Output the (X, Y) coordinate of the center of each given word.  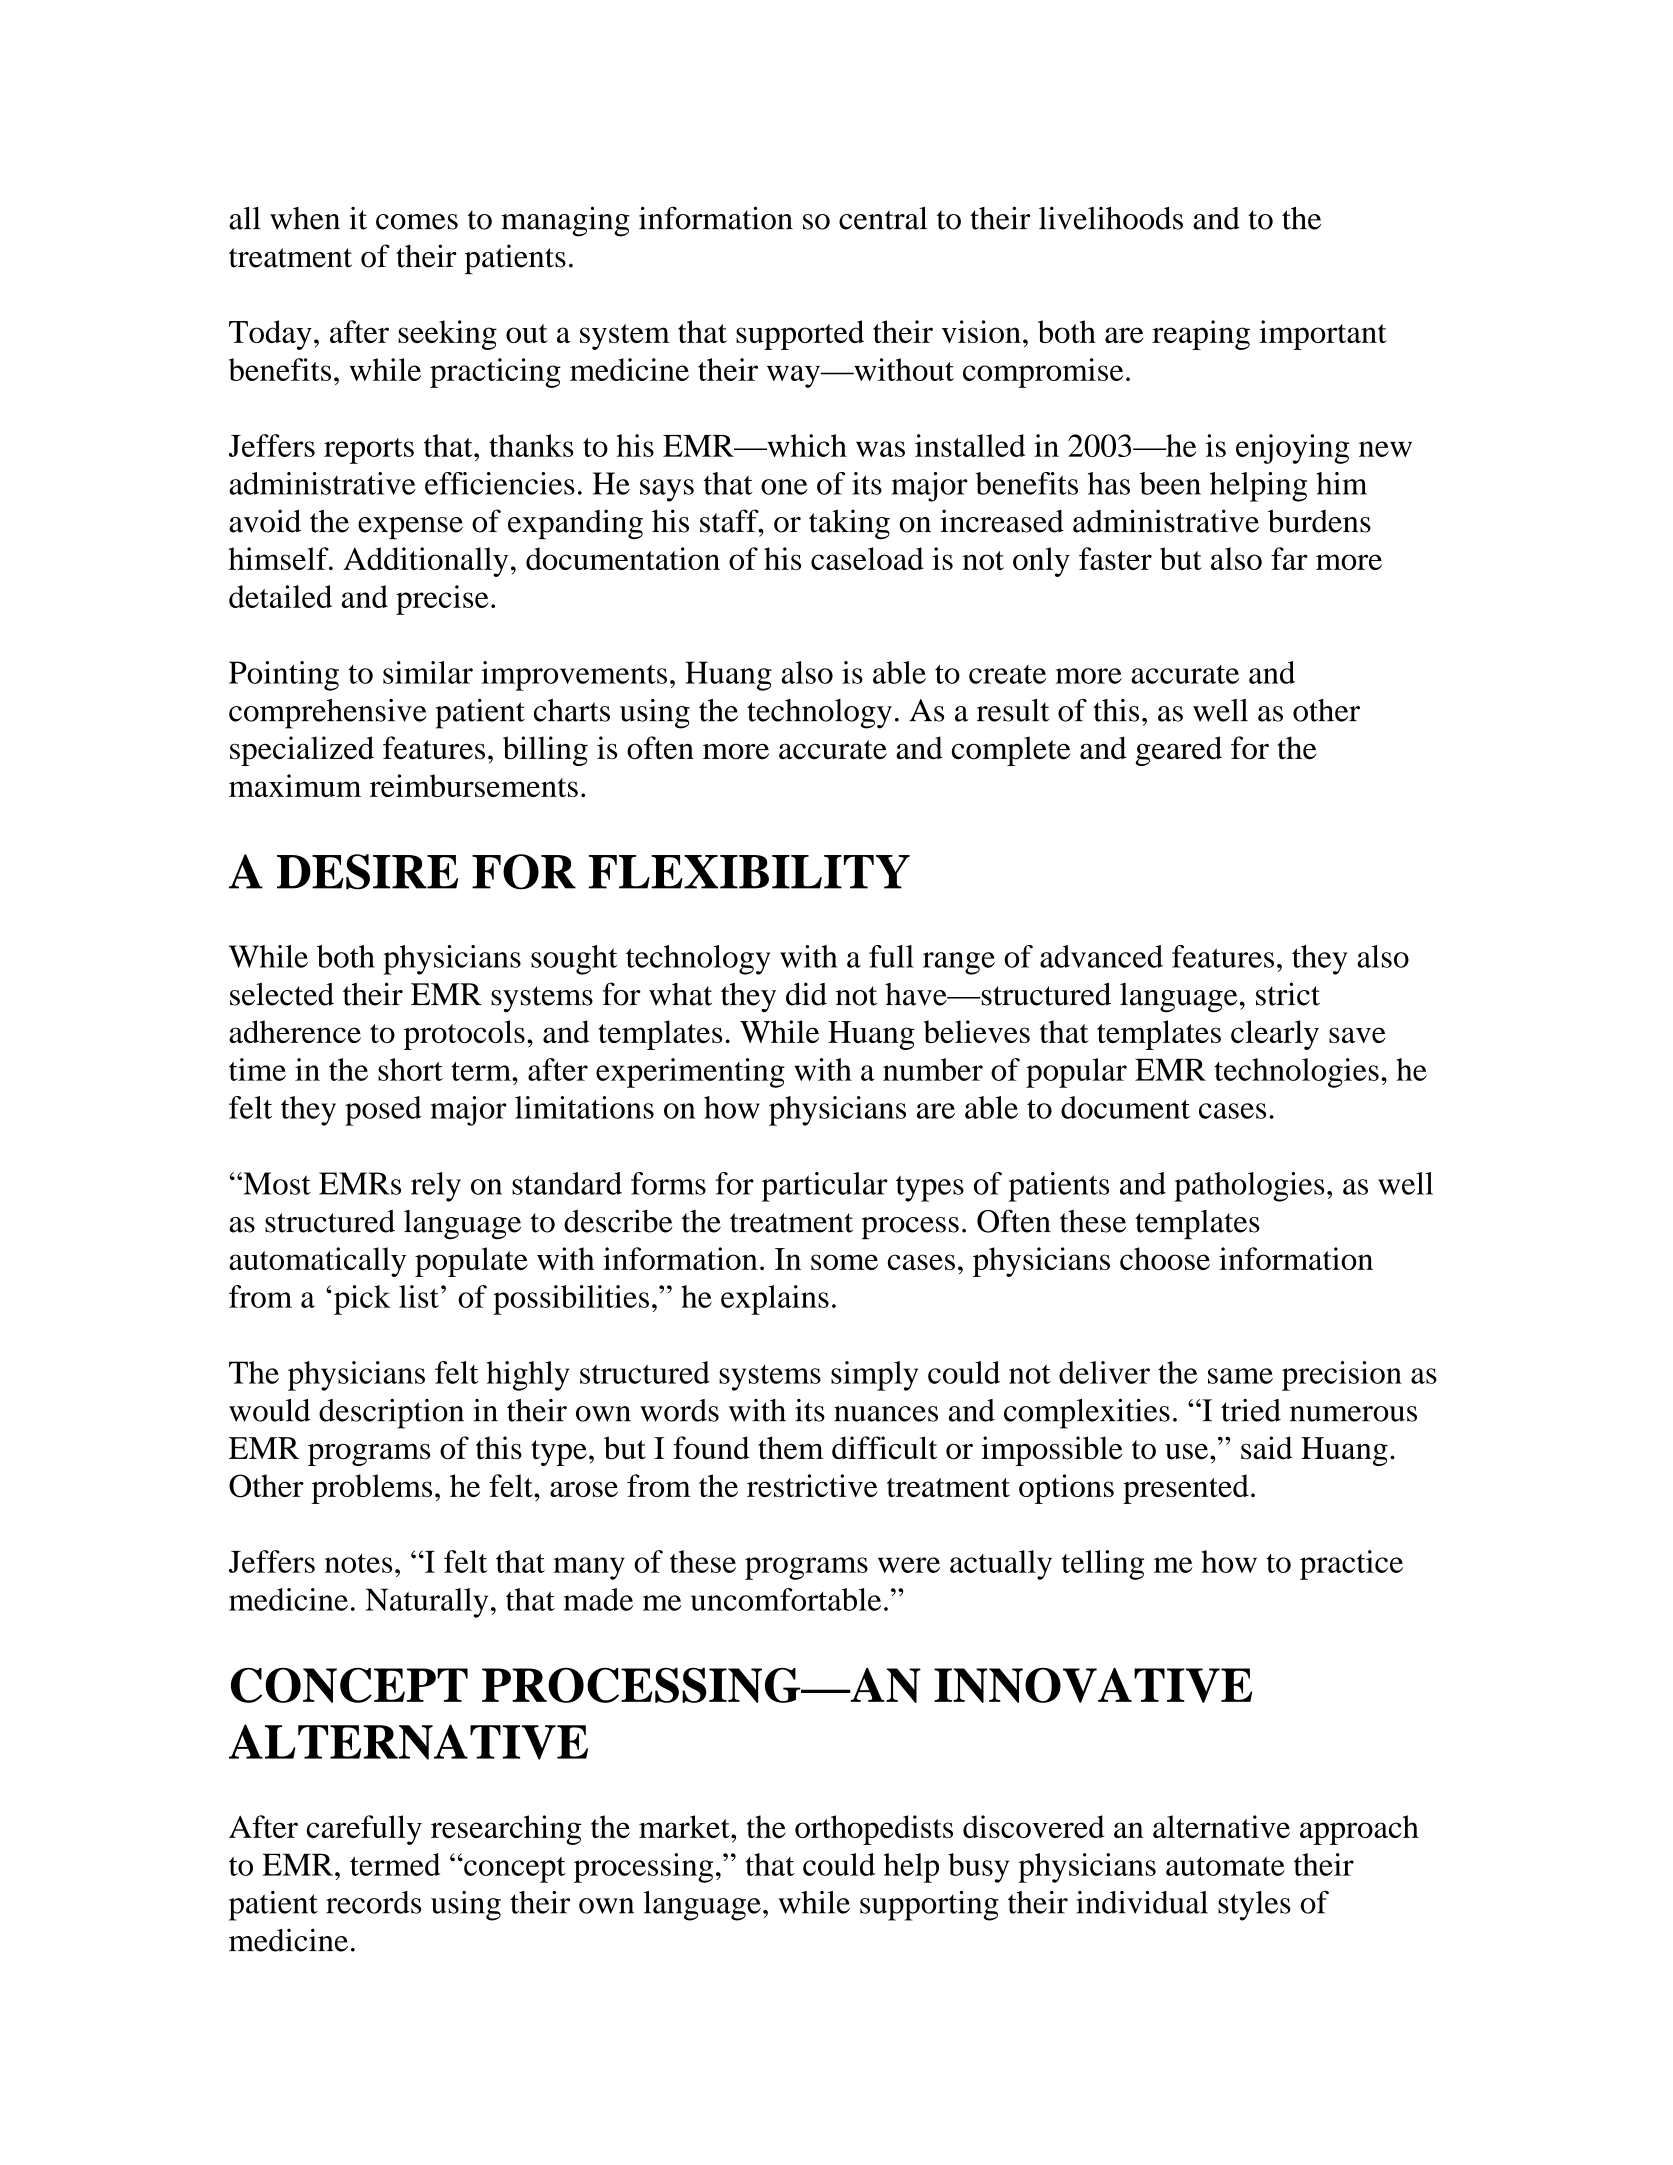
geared (1178, 751)
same (1240, 1376)
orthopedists (874, 1830)
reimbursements (474, 785)
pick (362, 1300)
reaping (1201, 335)
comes (417, 222)
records (373, 1902)
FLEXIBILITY (749, 872)
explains (775, 1300)
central (883, 218)
